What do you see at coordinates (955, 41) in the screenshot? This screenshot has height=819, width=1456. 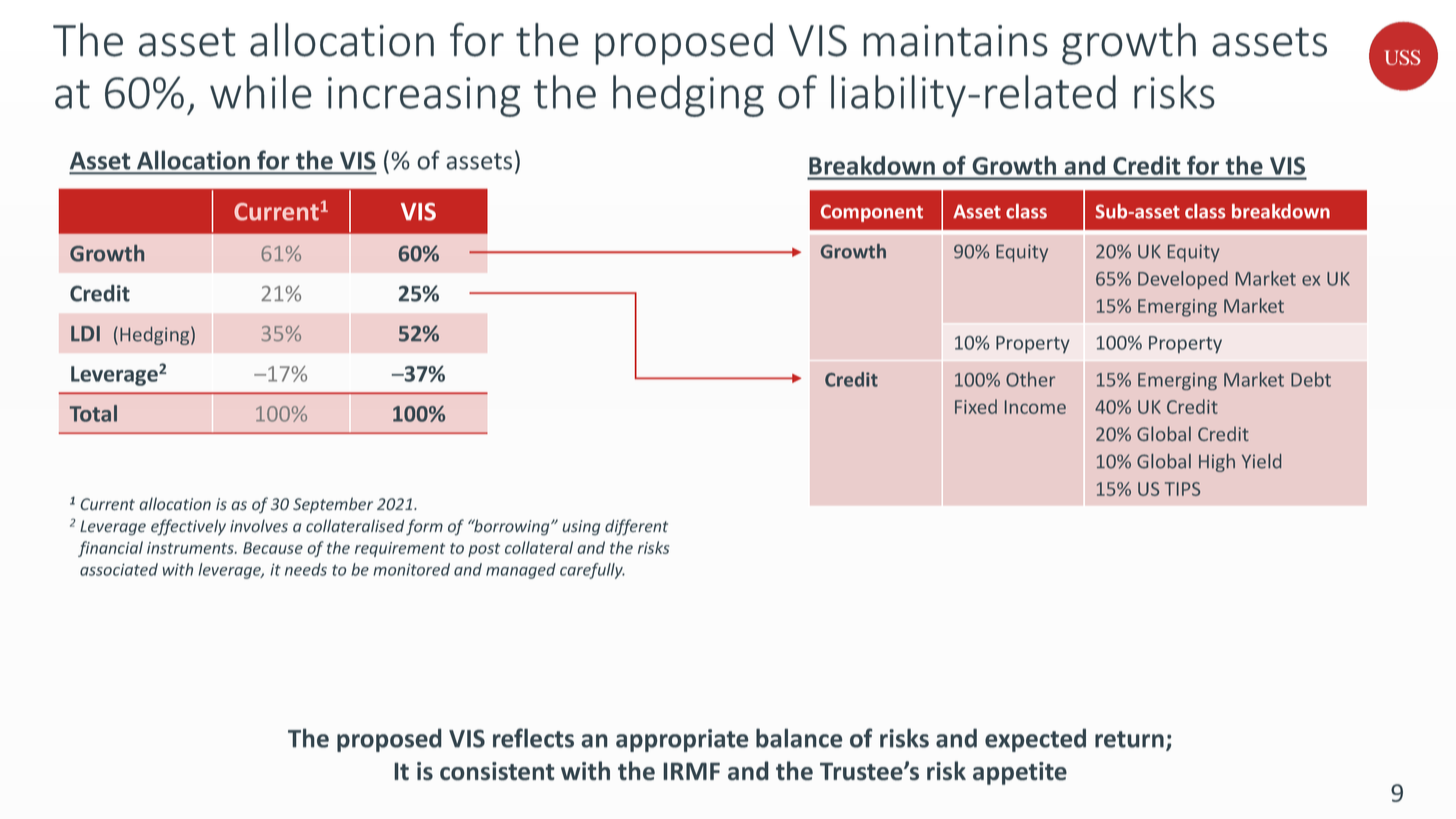 I see `maintains` at bounding box center [955, 41].
